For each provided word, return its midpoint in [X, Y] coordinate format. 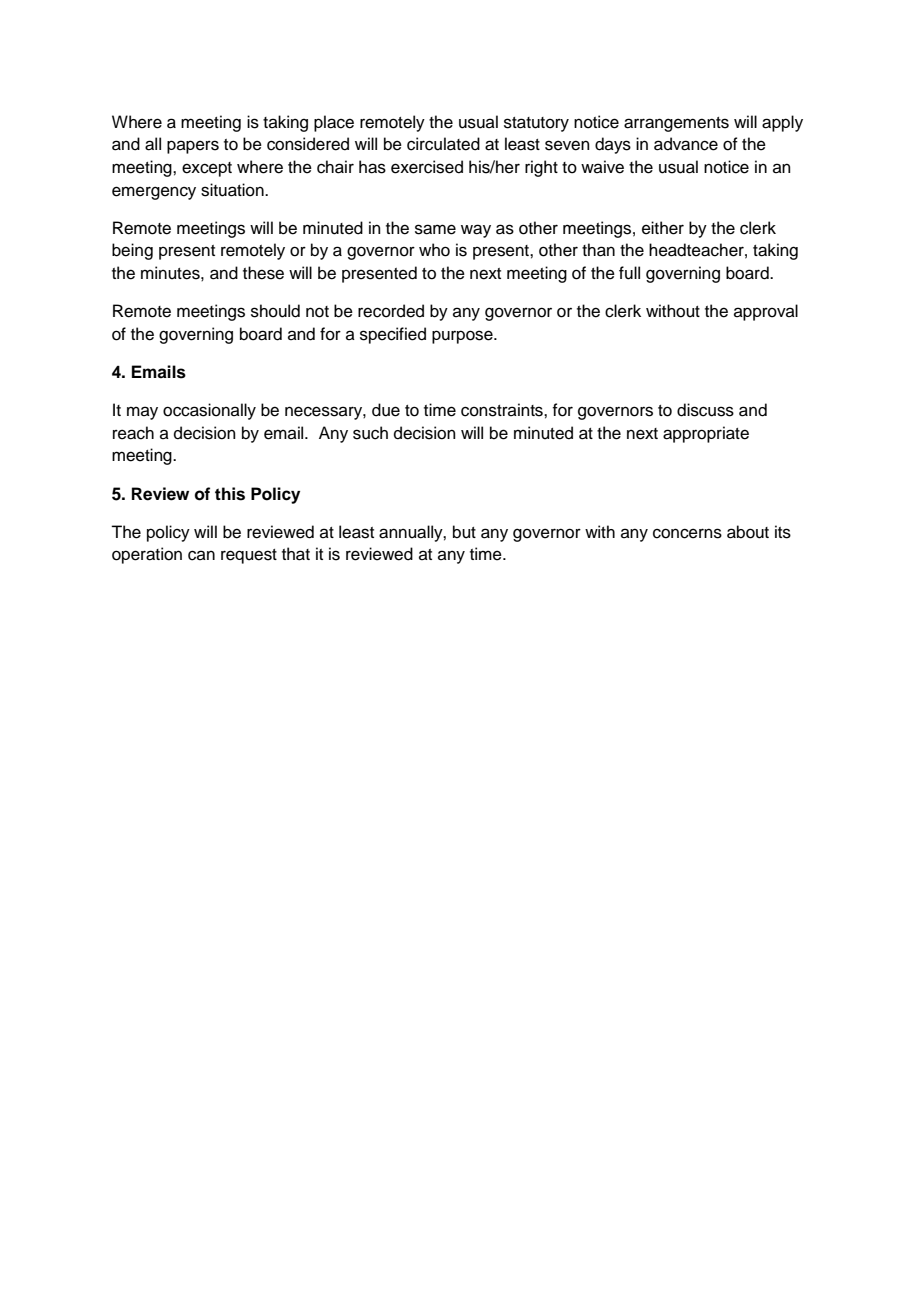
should [275, 311]
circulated [443, 144]
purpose [463, 337]
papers [193, 147]
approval [766, 312]
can [201, 555]
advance [686, 144]
